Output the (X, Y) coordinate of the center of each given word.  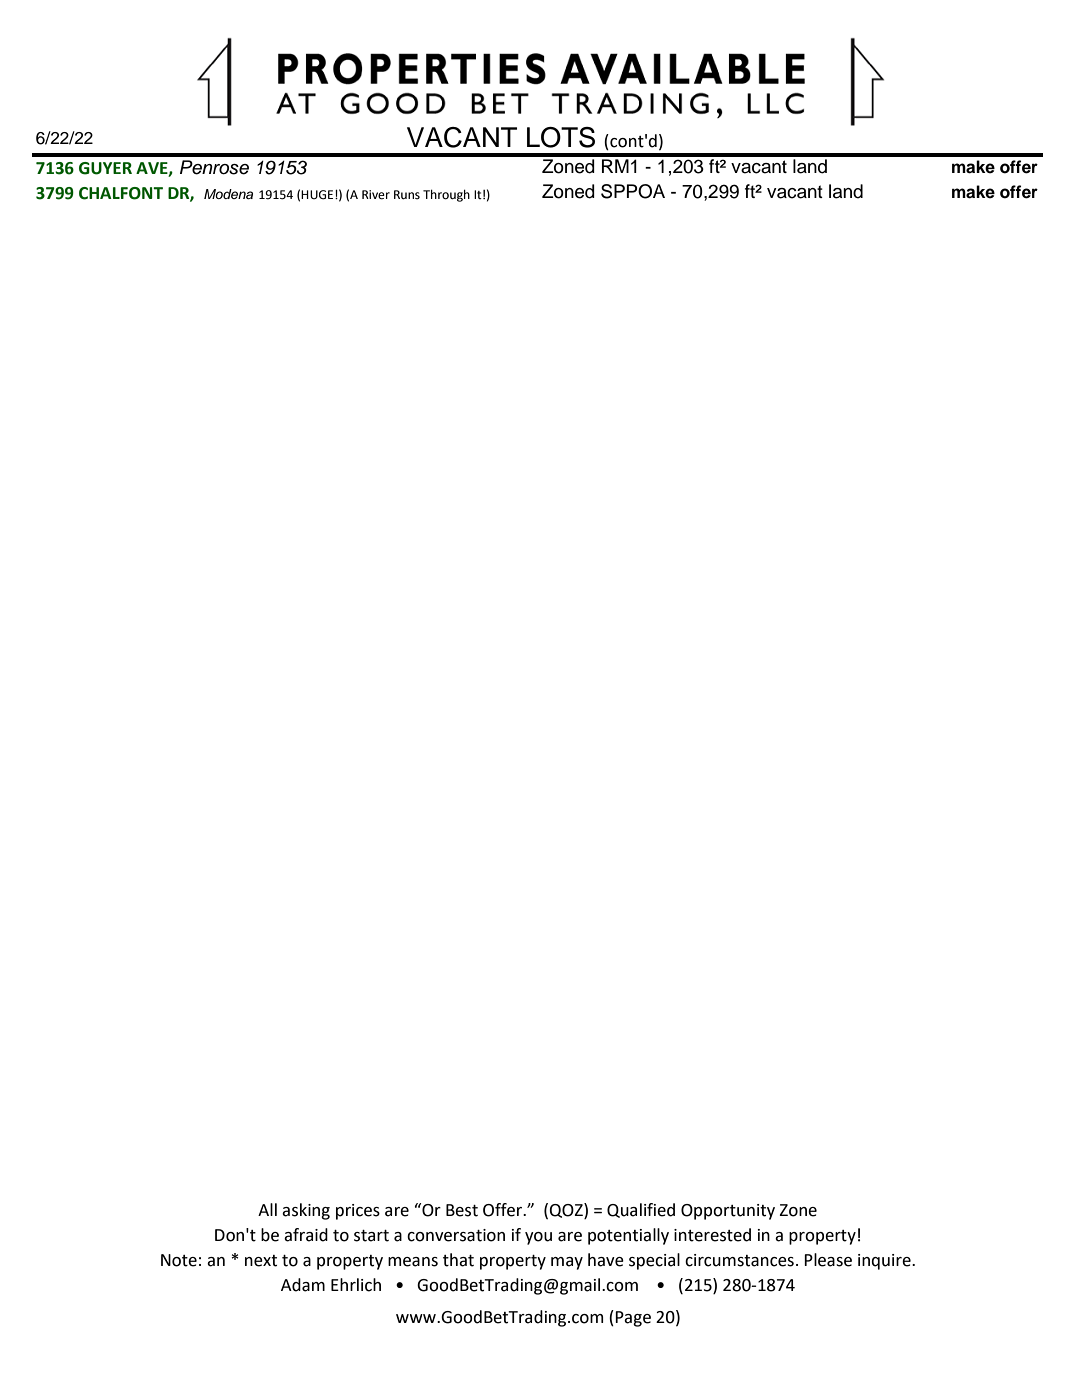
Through (446, 195)
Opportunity (728, 1212)
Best (462, 1210)
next (261, 1261)
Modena (228, 194)
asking (306, 1211)
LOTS (561, 137)
